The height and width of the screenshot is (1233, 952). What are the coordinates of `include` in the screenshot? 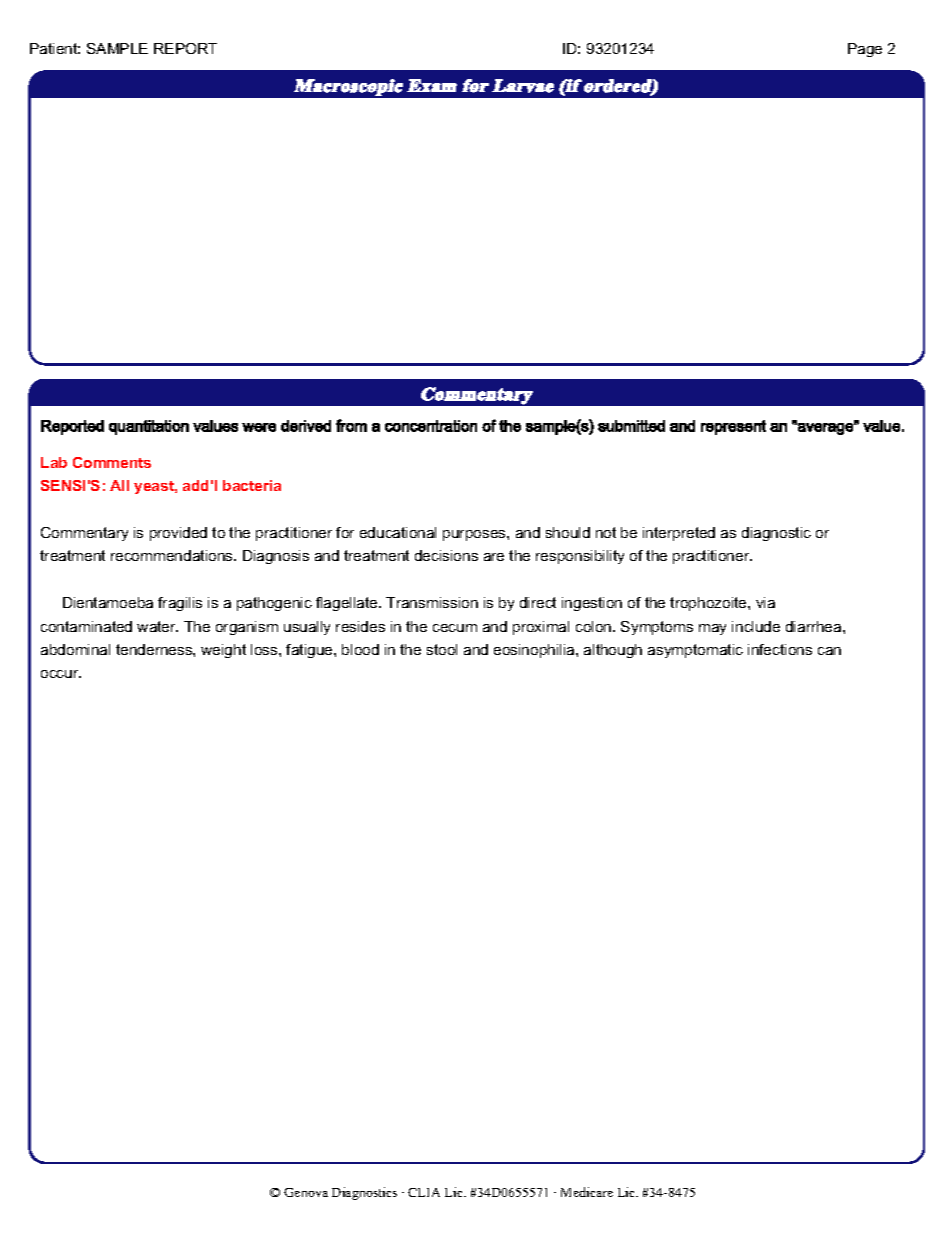 It's located at (756, 626).
